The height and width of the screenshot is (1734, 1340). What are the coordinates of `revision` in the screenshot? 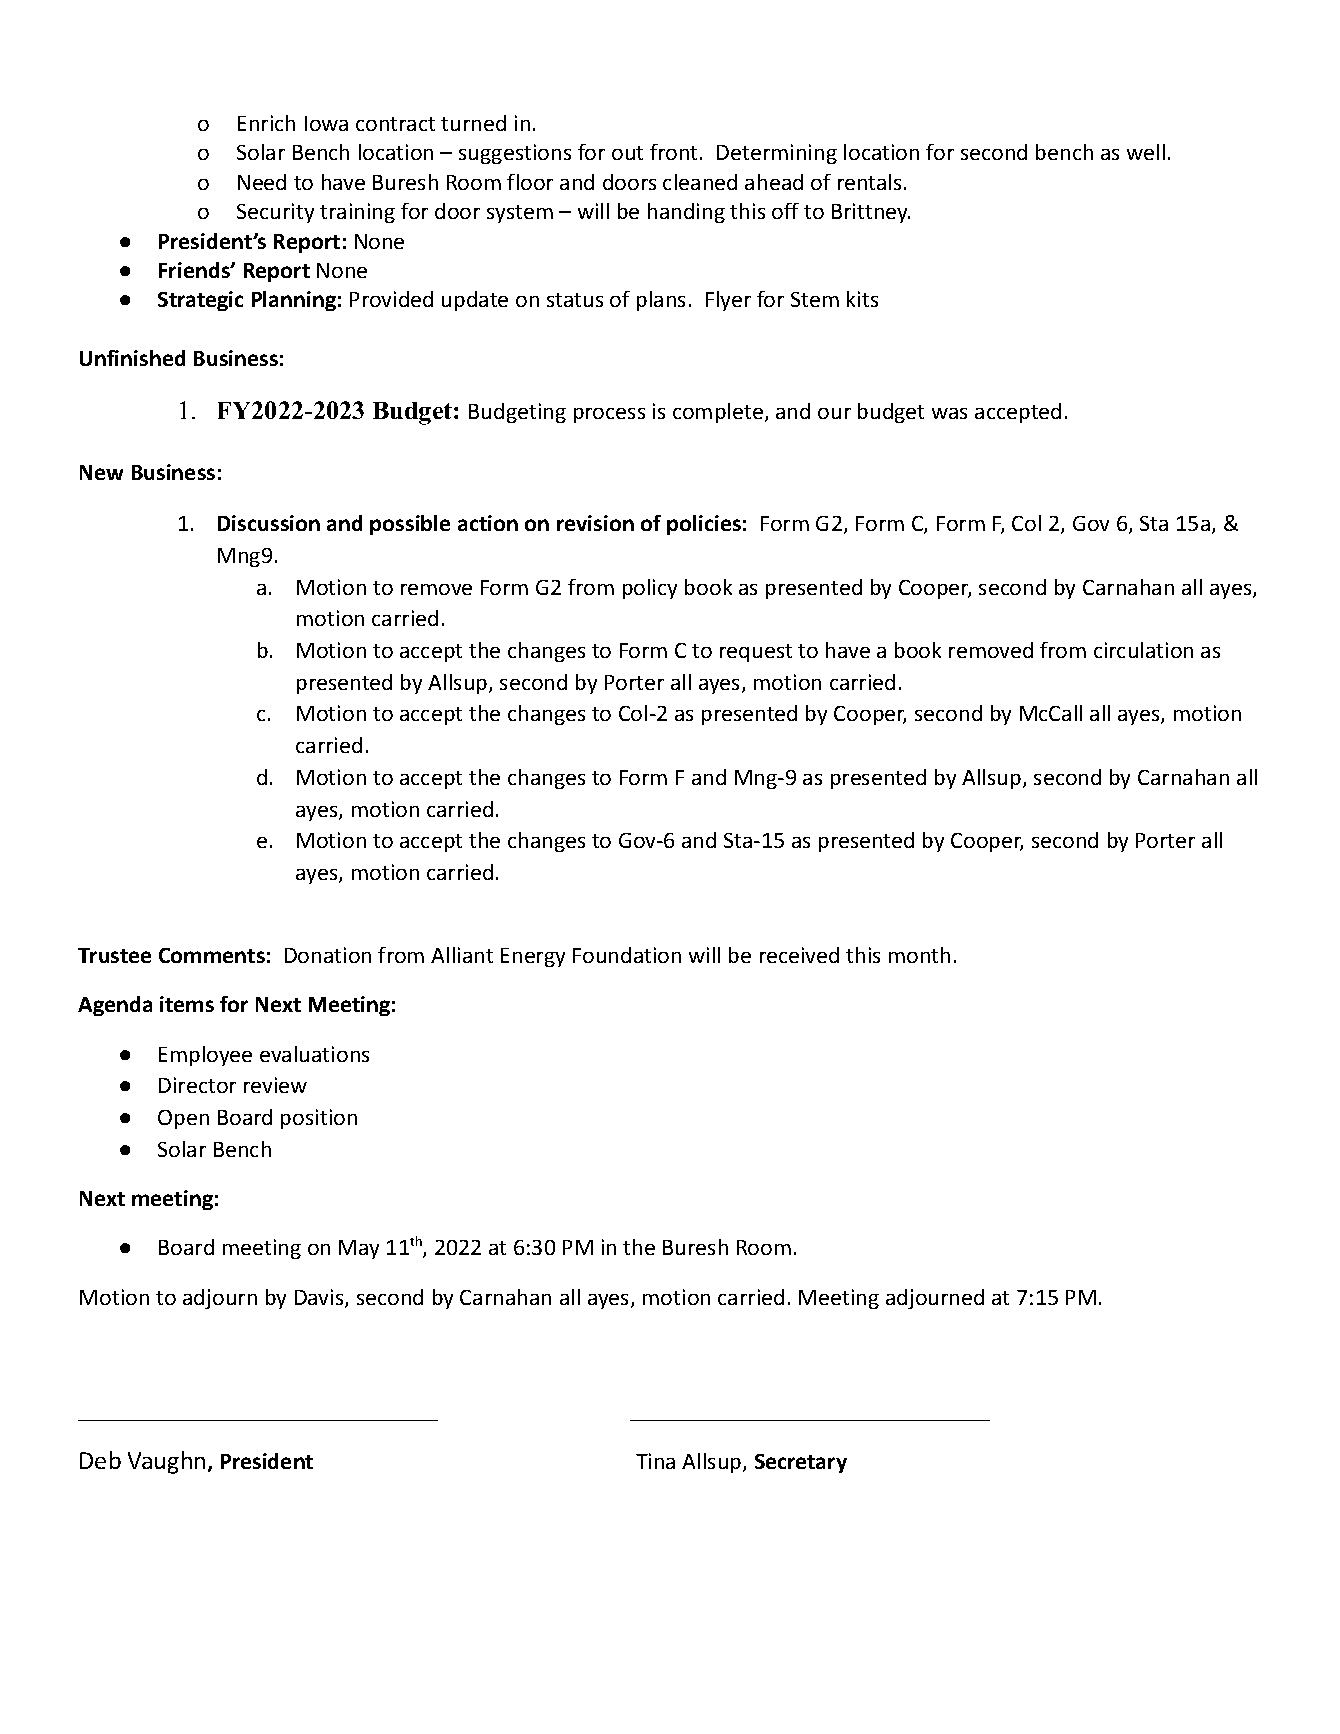 It's located at (595, 523).
